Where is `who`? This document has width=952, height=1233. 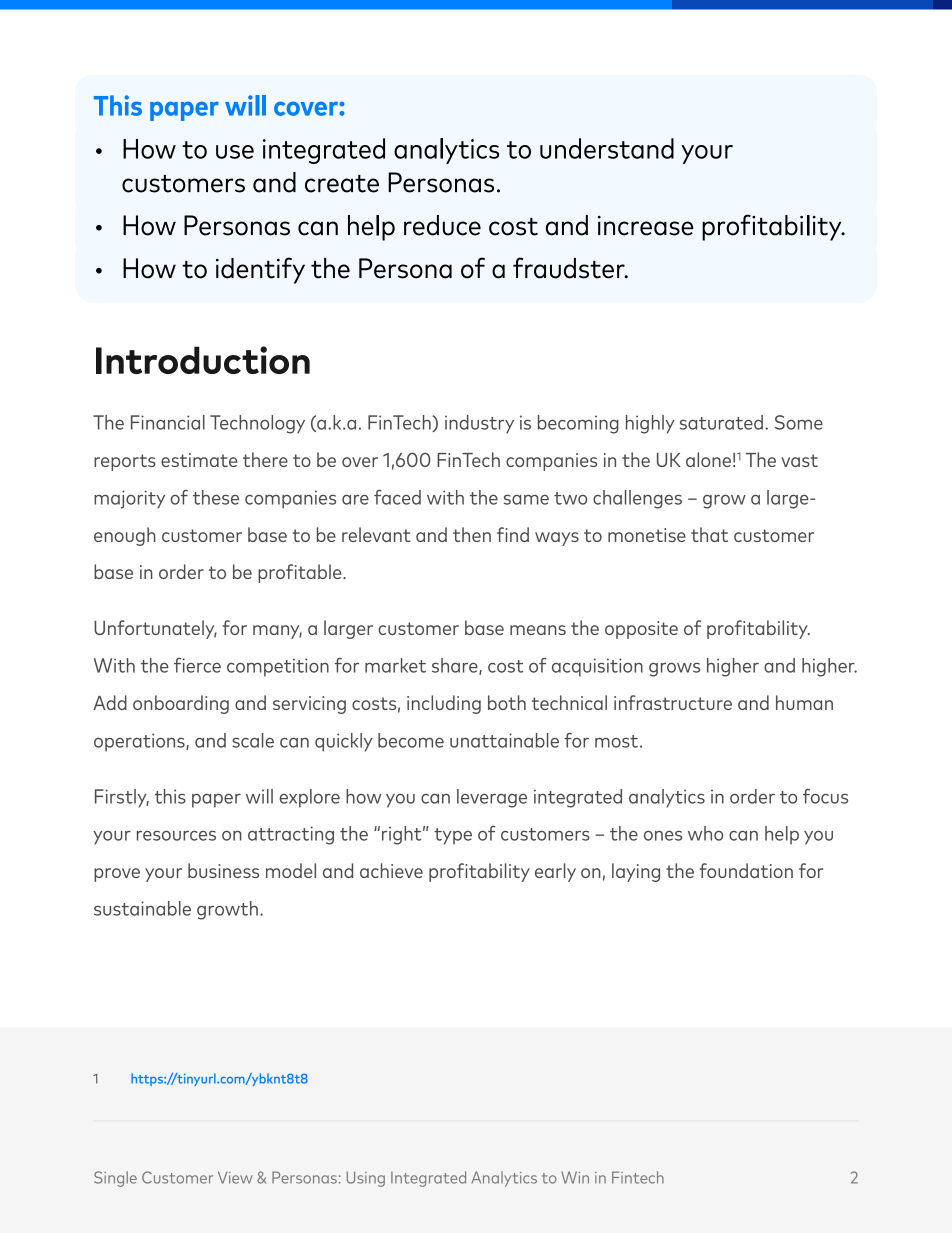 who is located at coordinates (705, 833).
